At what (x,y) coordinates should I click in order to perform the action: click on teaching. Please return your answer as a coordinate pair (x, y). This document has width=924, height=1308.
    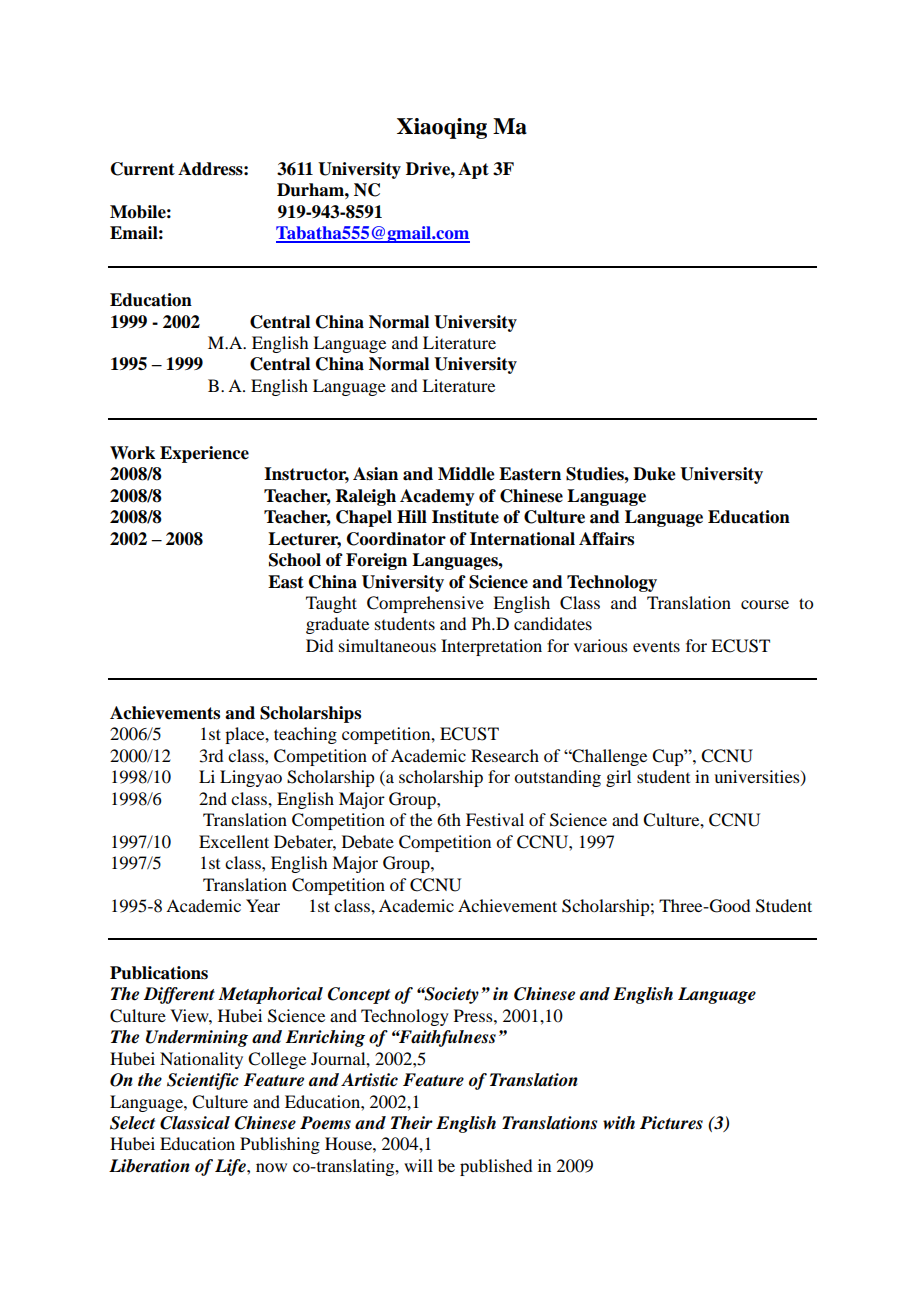
    Looking at the image, I should click on (305, 735).
